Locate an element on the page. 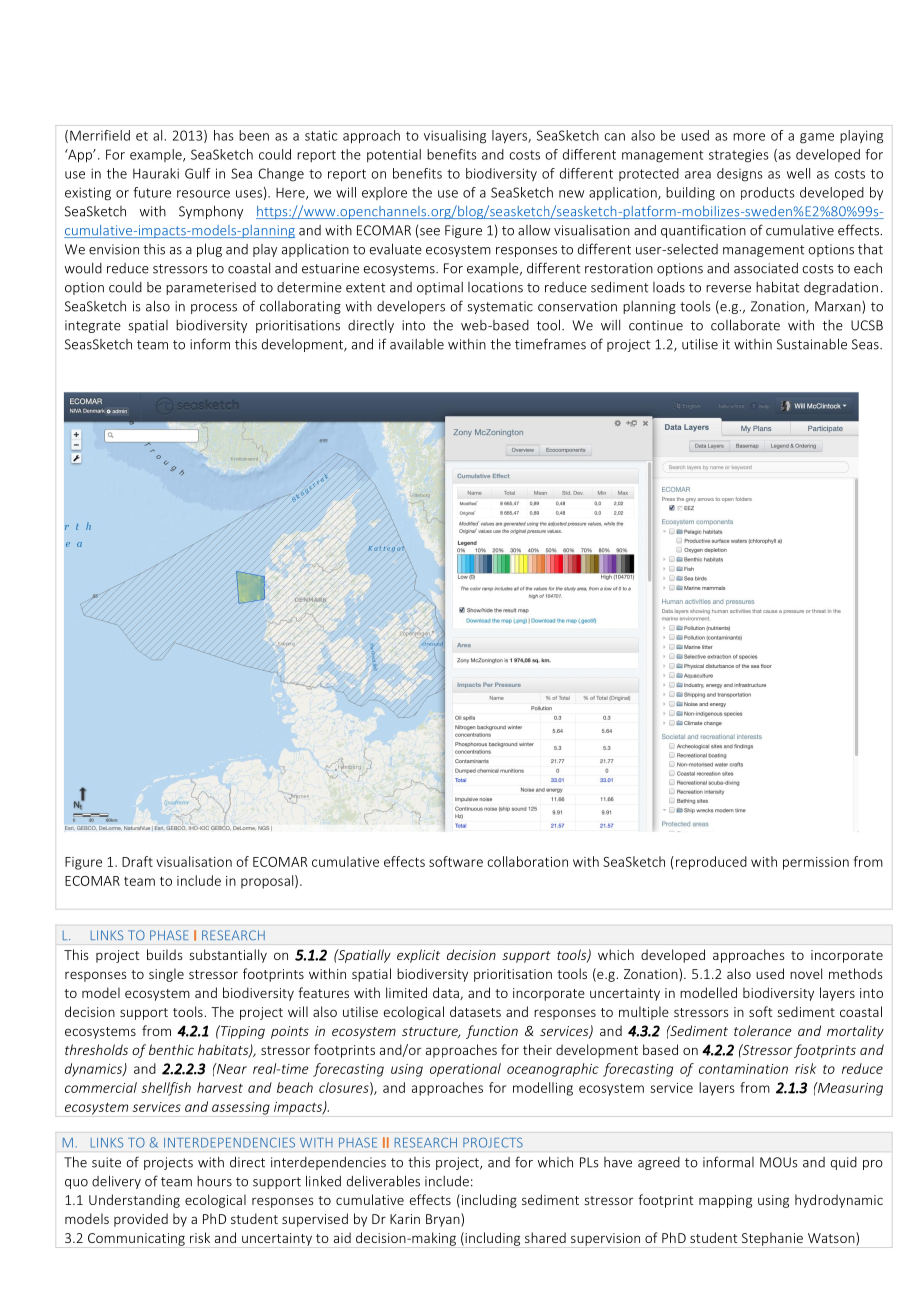 The width and height of the document is (924, 1308). Draft is located at coordinates (137, 861).
